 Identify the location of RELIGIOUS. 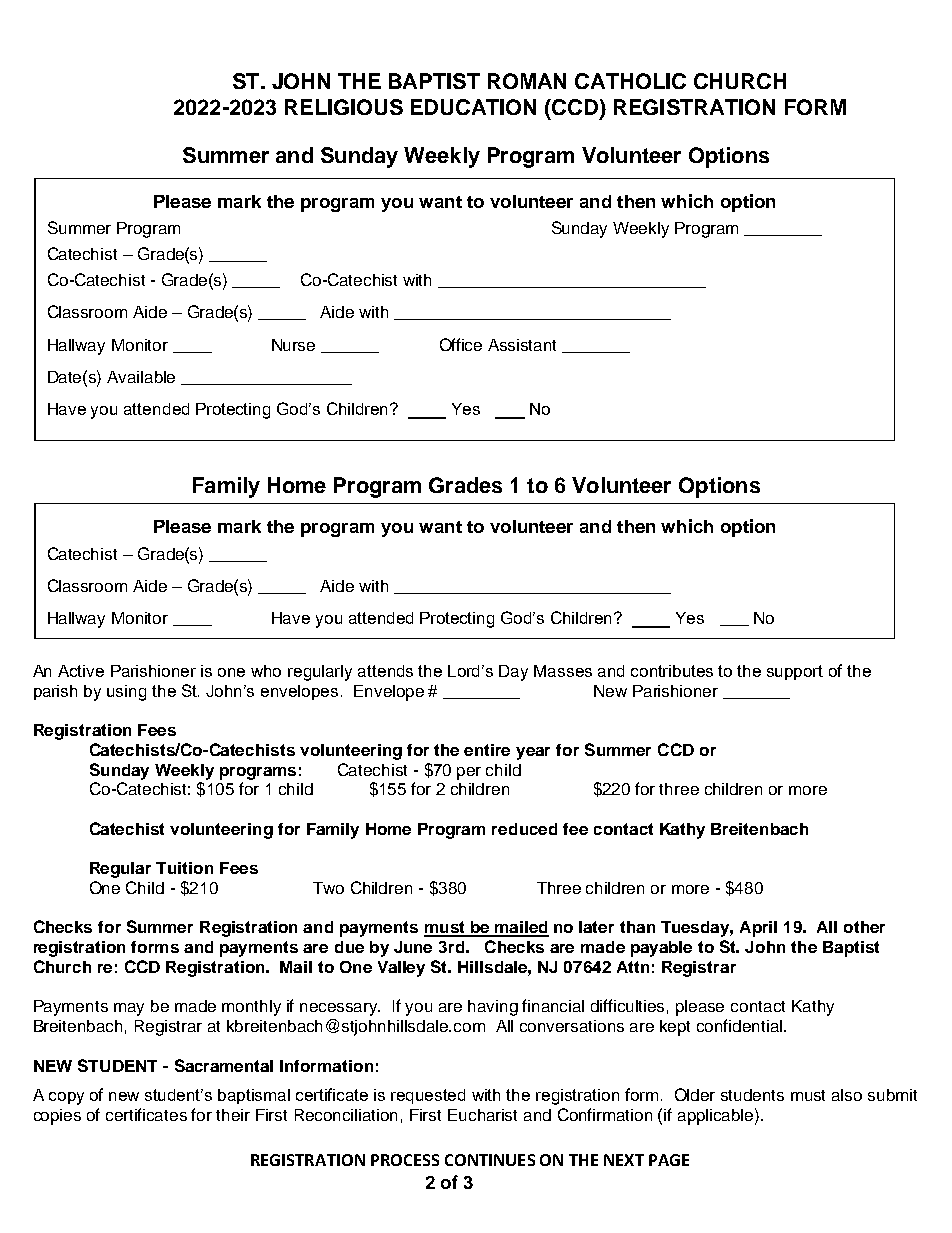
(344, 107).
